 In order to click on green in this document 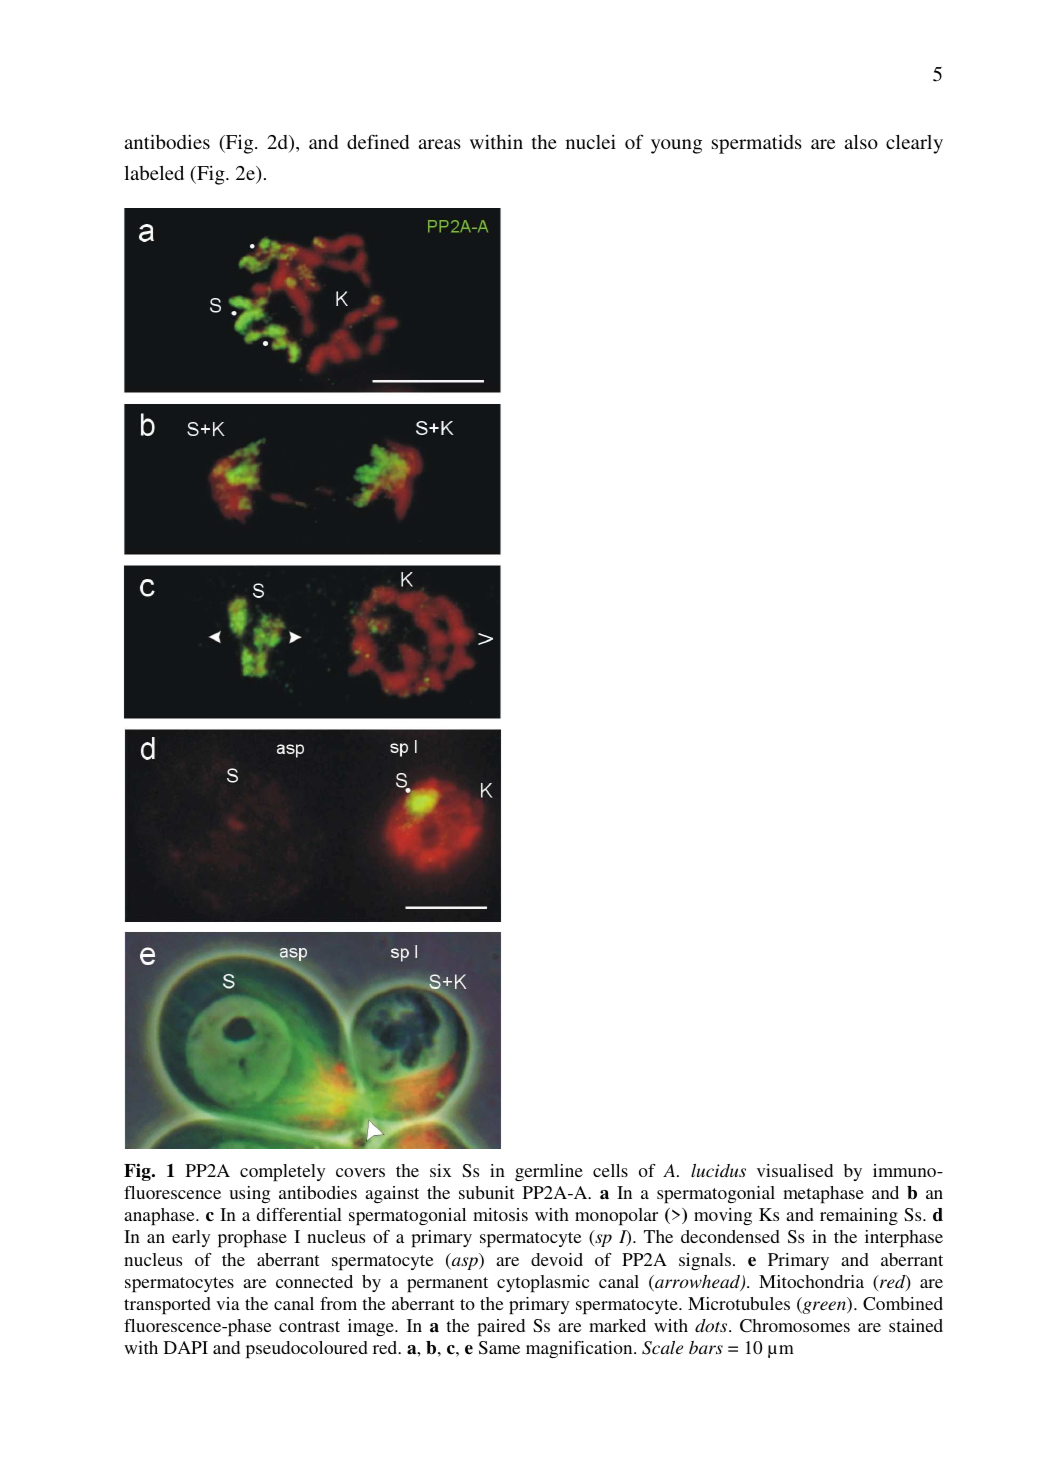, I will do `click(824, 1307)`.
